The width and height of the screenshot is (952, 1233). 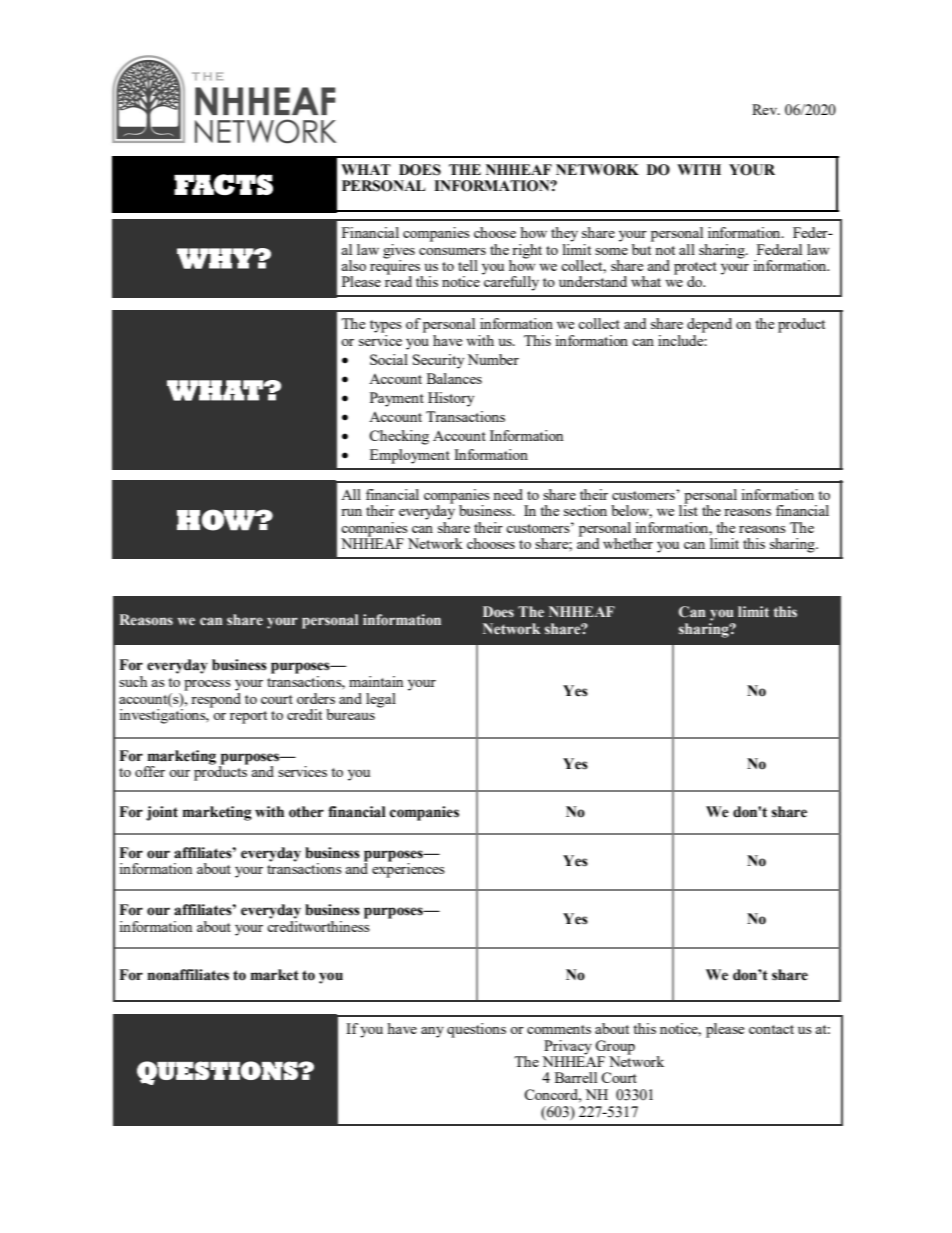 What do you see at coordinates (451, 399) in the screenshot?
I see `History` at bounding box center [451, 399].
